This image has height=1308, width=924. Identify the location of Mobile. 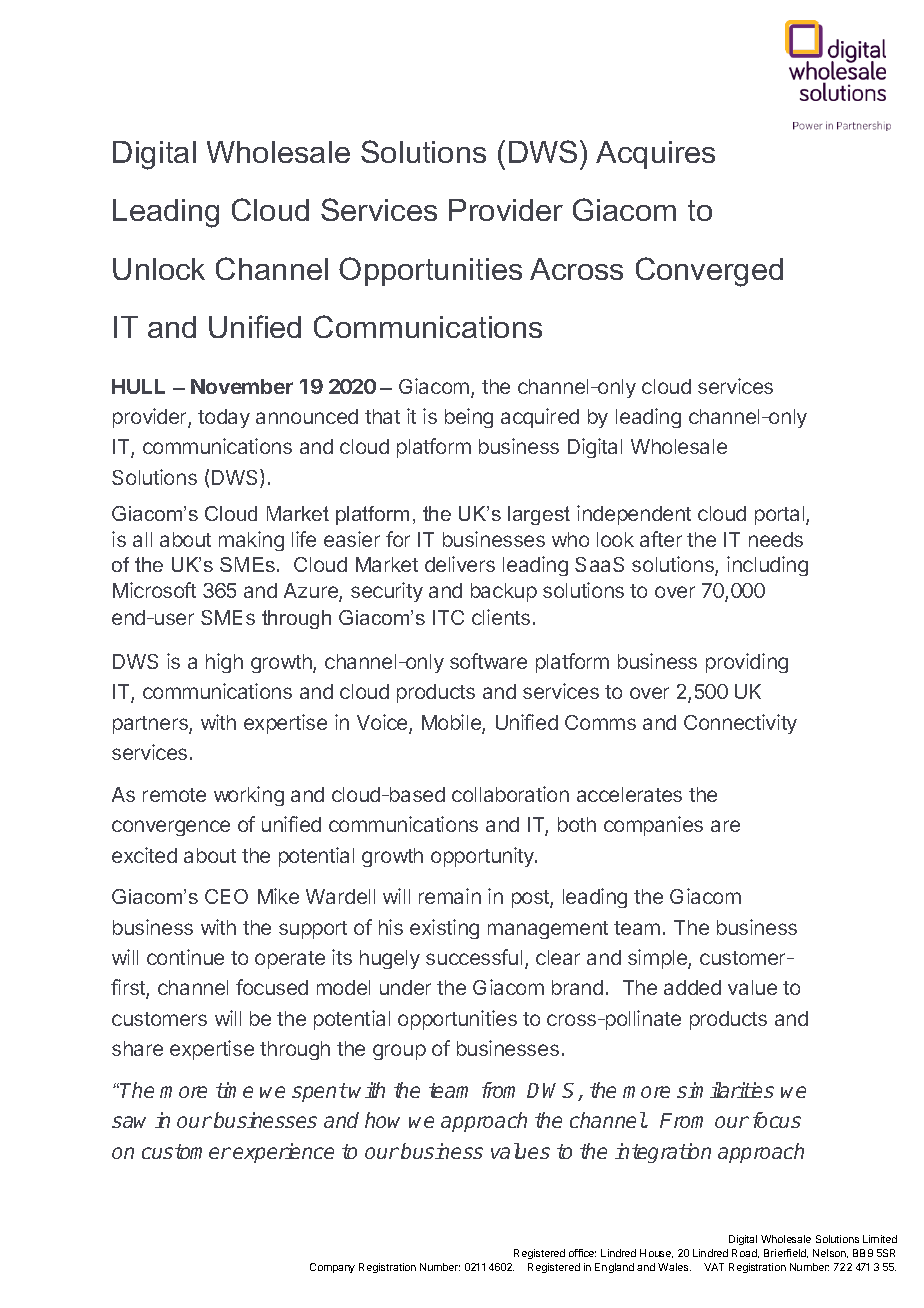
(452, 723).
